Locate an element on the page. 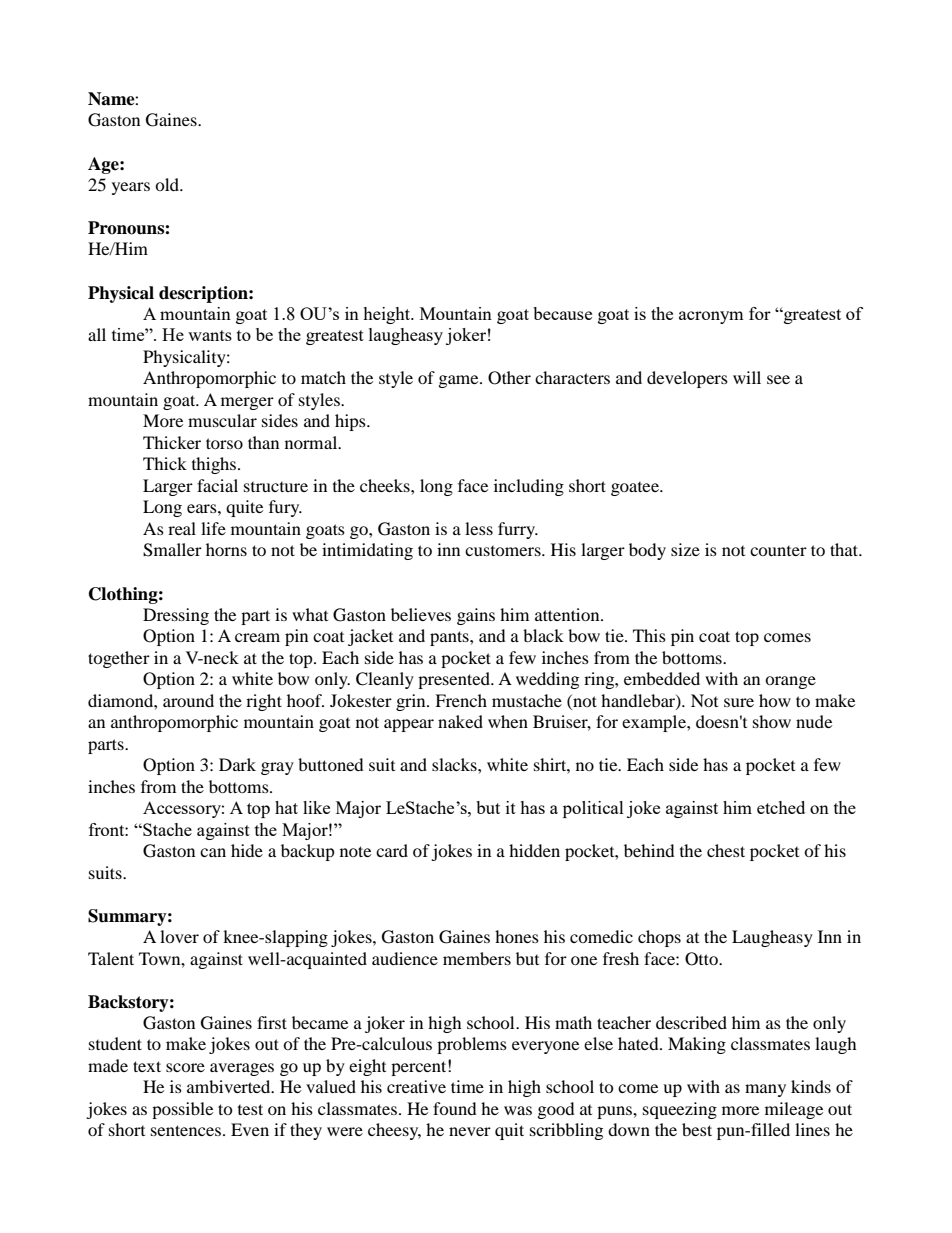 This image has height=1233, width=952. acronym is located at coordinates (711, 317).
